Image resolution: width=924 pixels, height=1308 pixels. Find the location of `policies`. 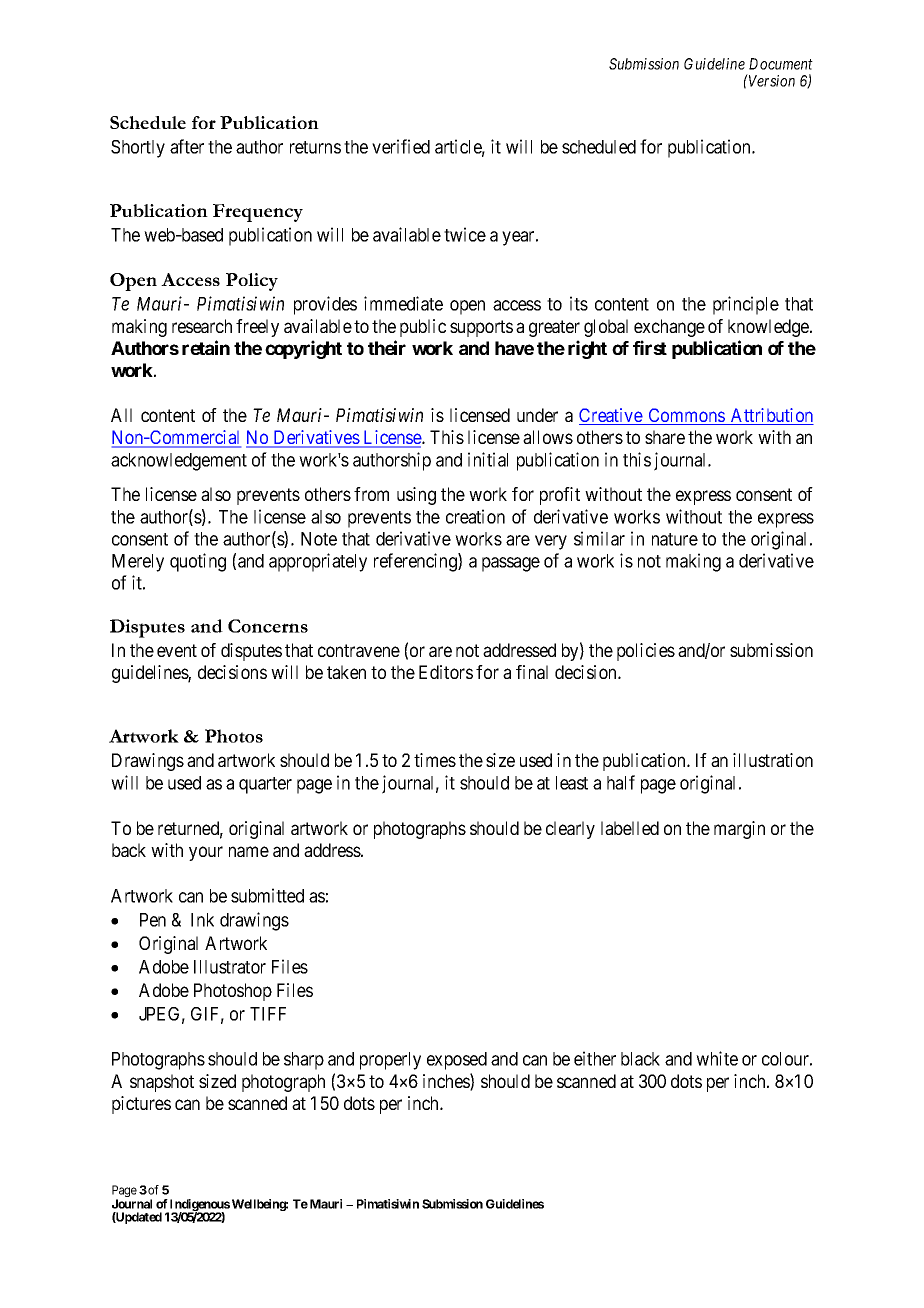

policies is located at coordinates (646, 652).
